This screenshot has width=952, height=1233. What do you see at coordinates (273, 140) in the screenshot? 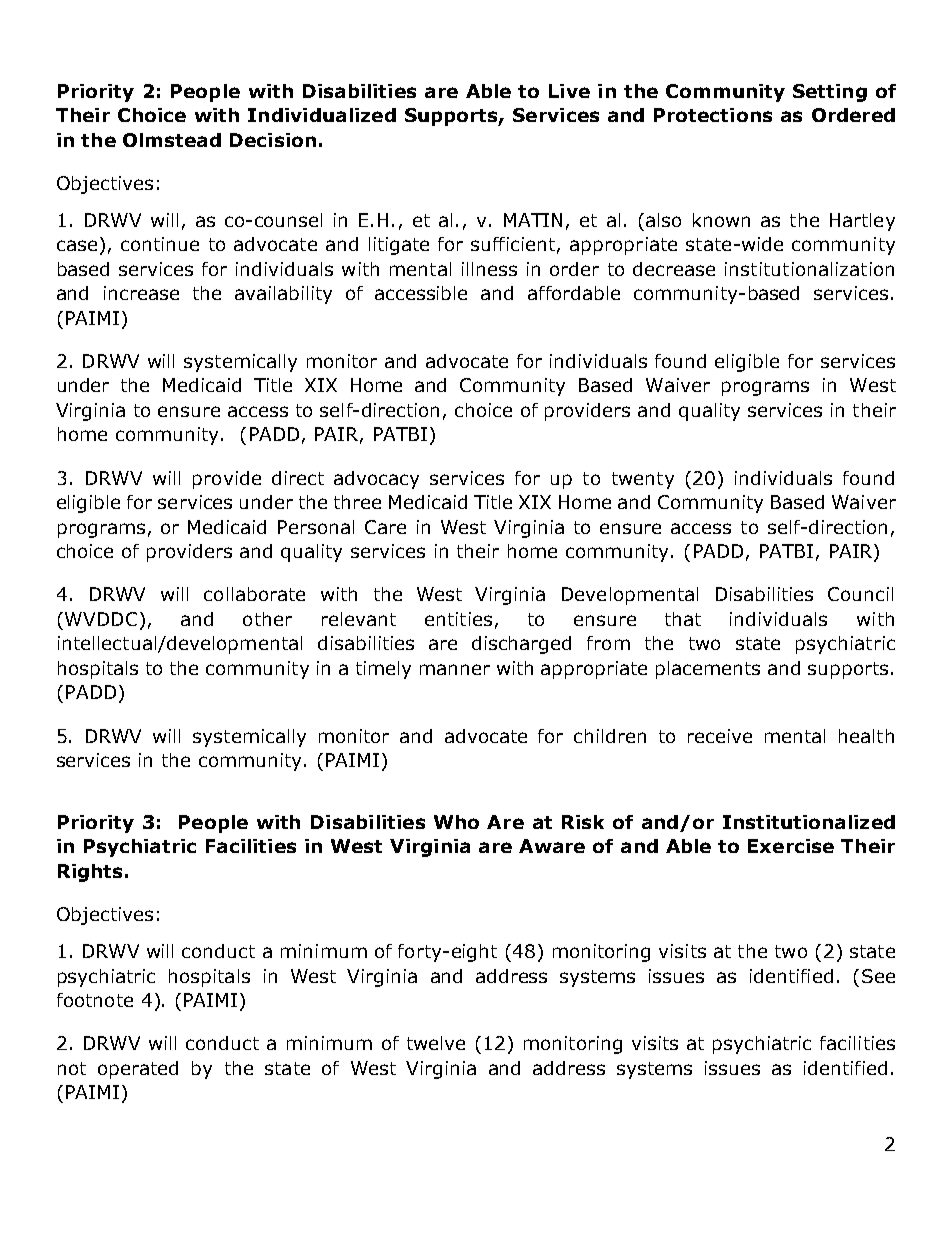
I see `Decision` at bounding box center [273, 140].
